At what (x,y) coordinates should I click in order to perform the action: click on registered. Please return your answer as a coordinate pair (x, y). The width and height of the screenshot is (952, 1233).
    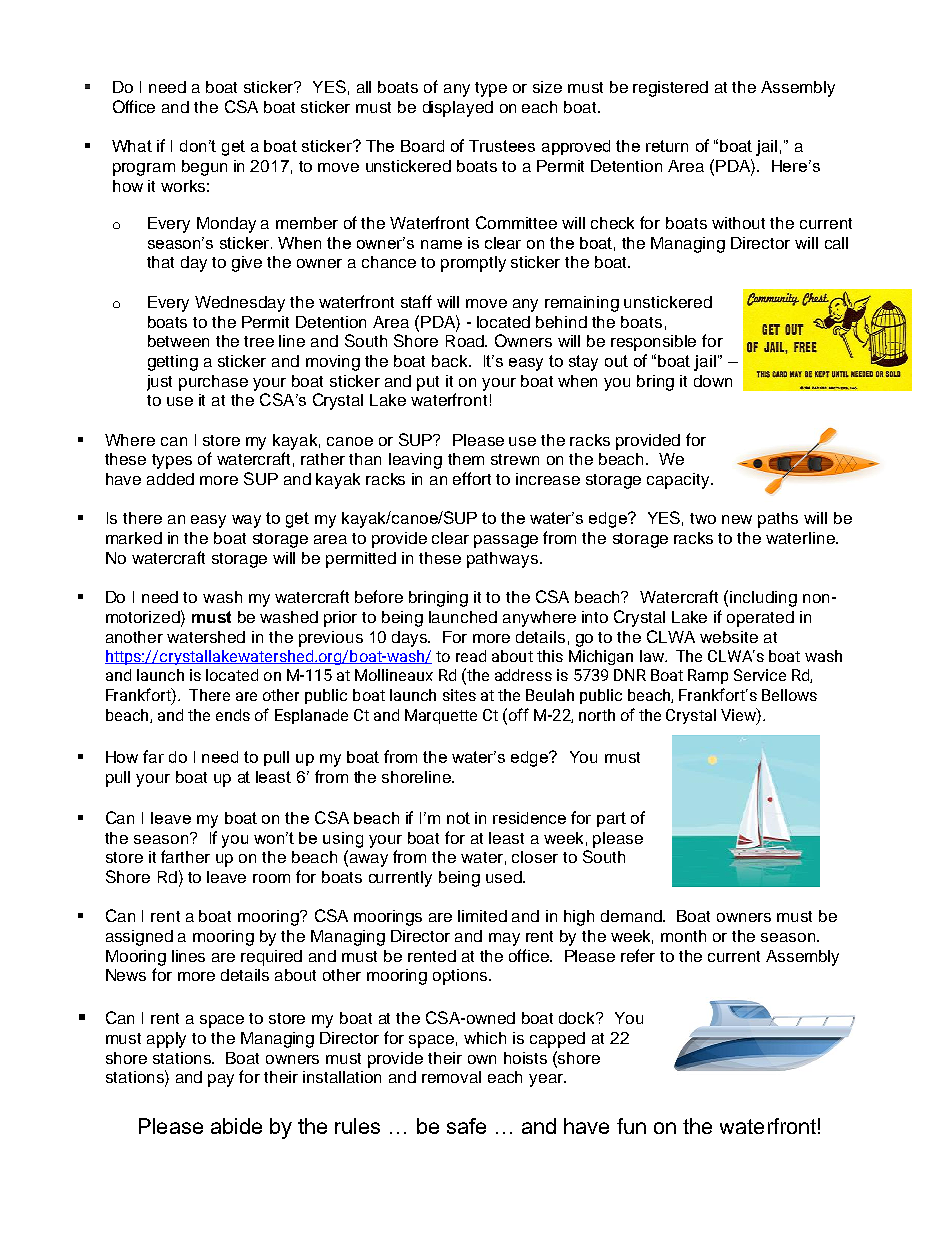
    Looking at the image, I should click on (670, 89).
